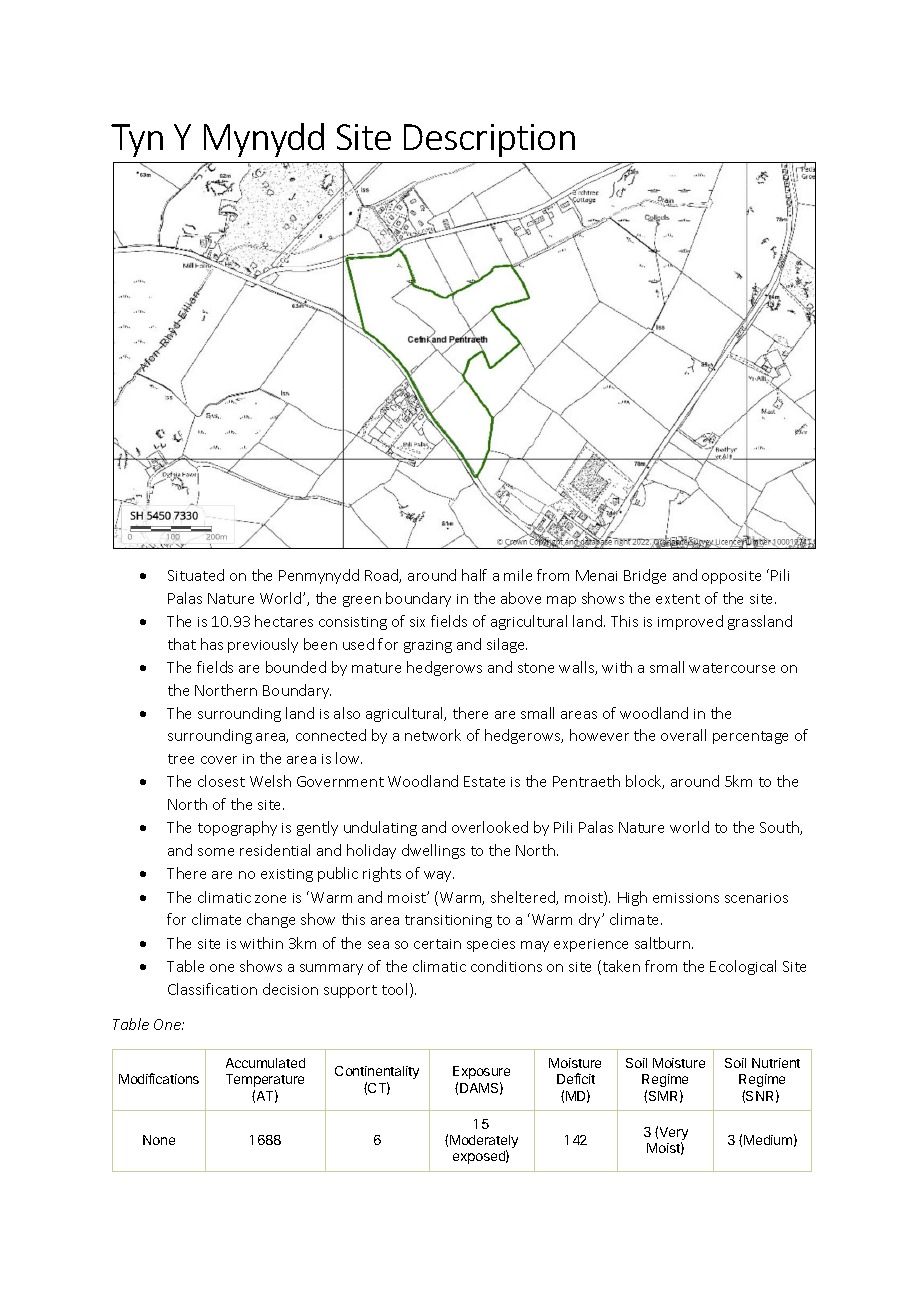 This screenshot has width=924, height=1308. Describe the element at coordinates (474, 575) in the screenshot. I see `half` at that location.
